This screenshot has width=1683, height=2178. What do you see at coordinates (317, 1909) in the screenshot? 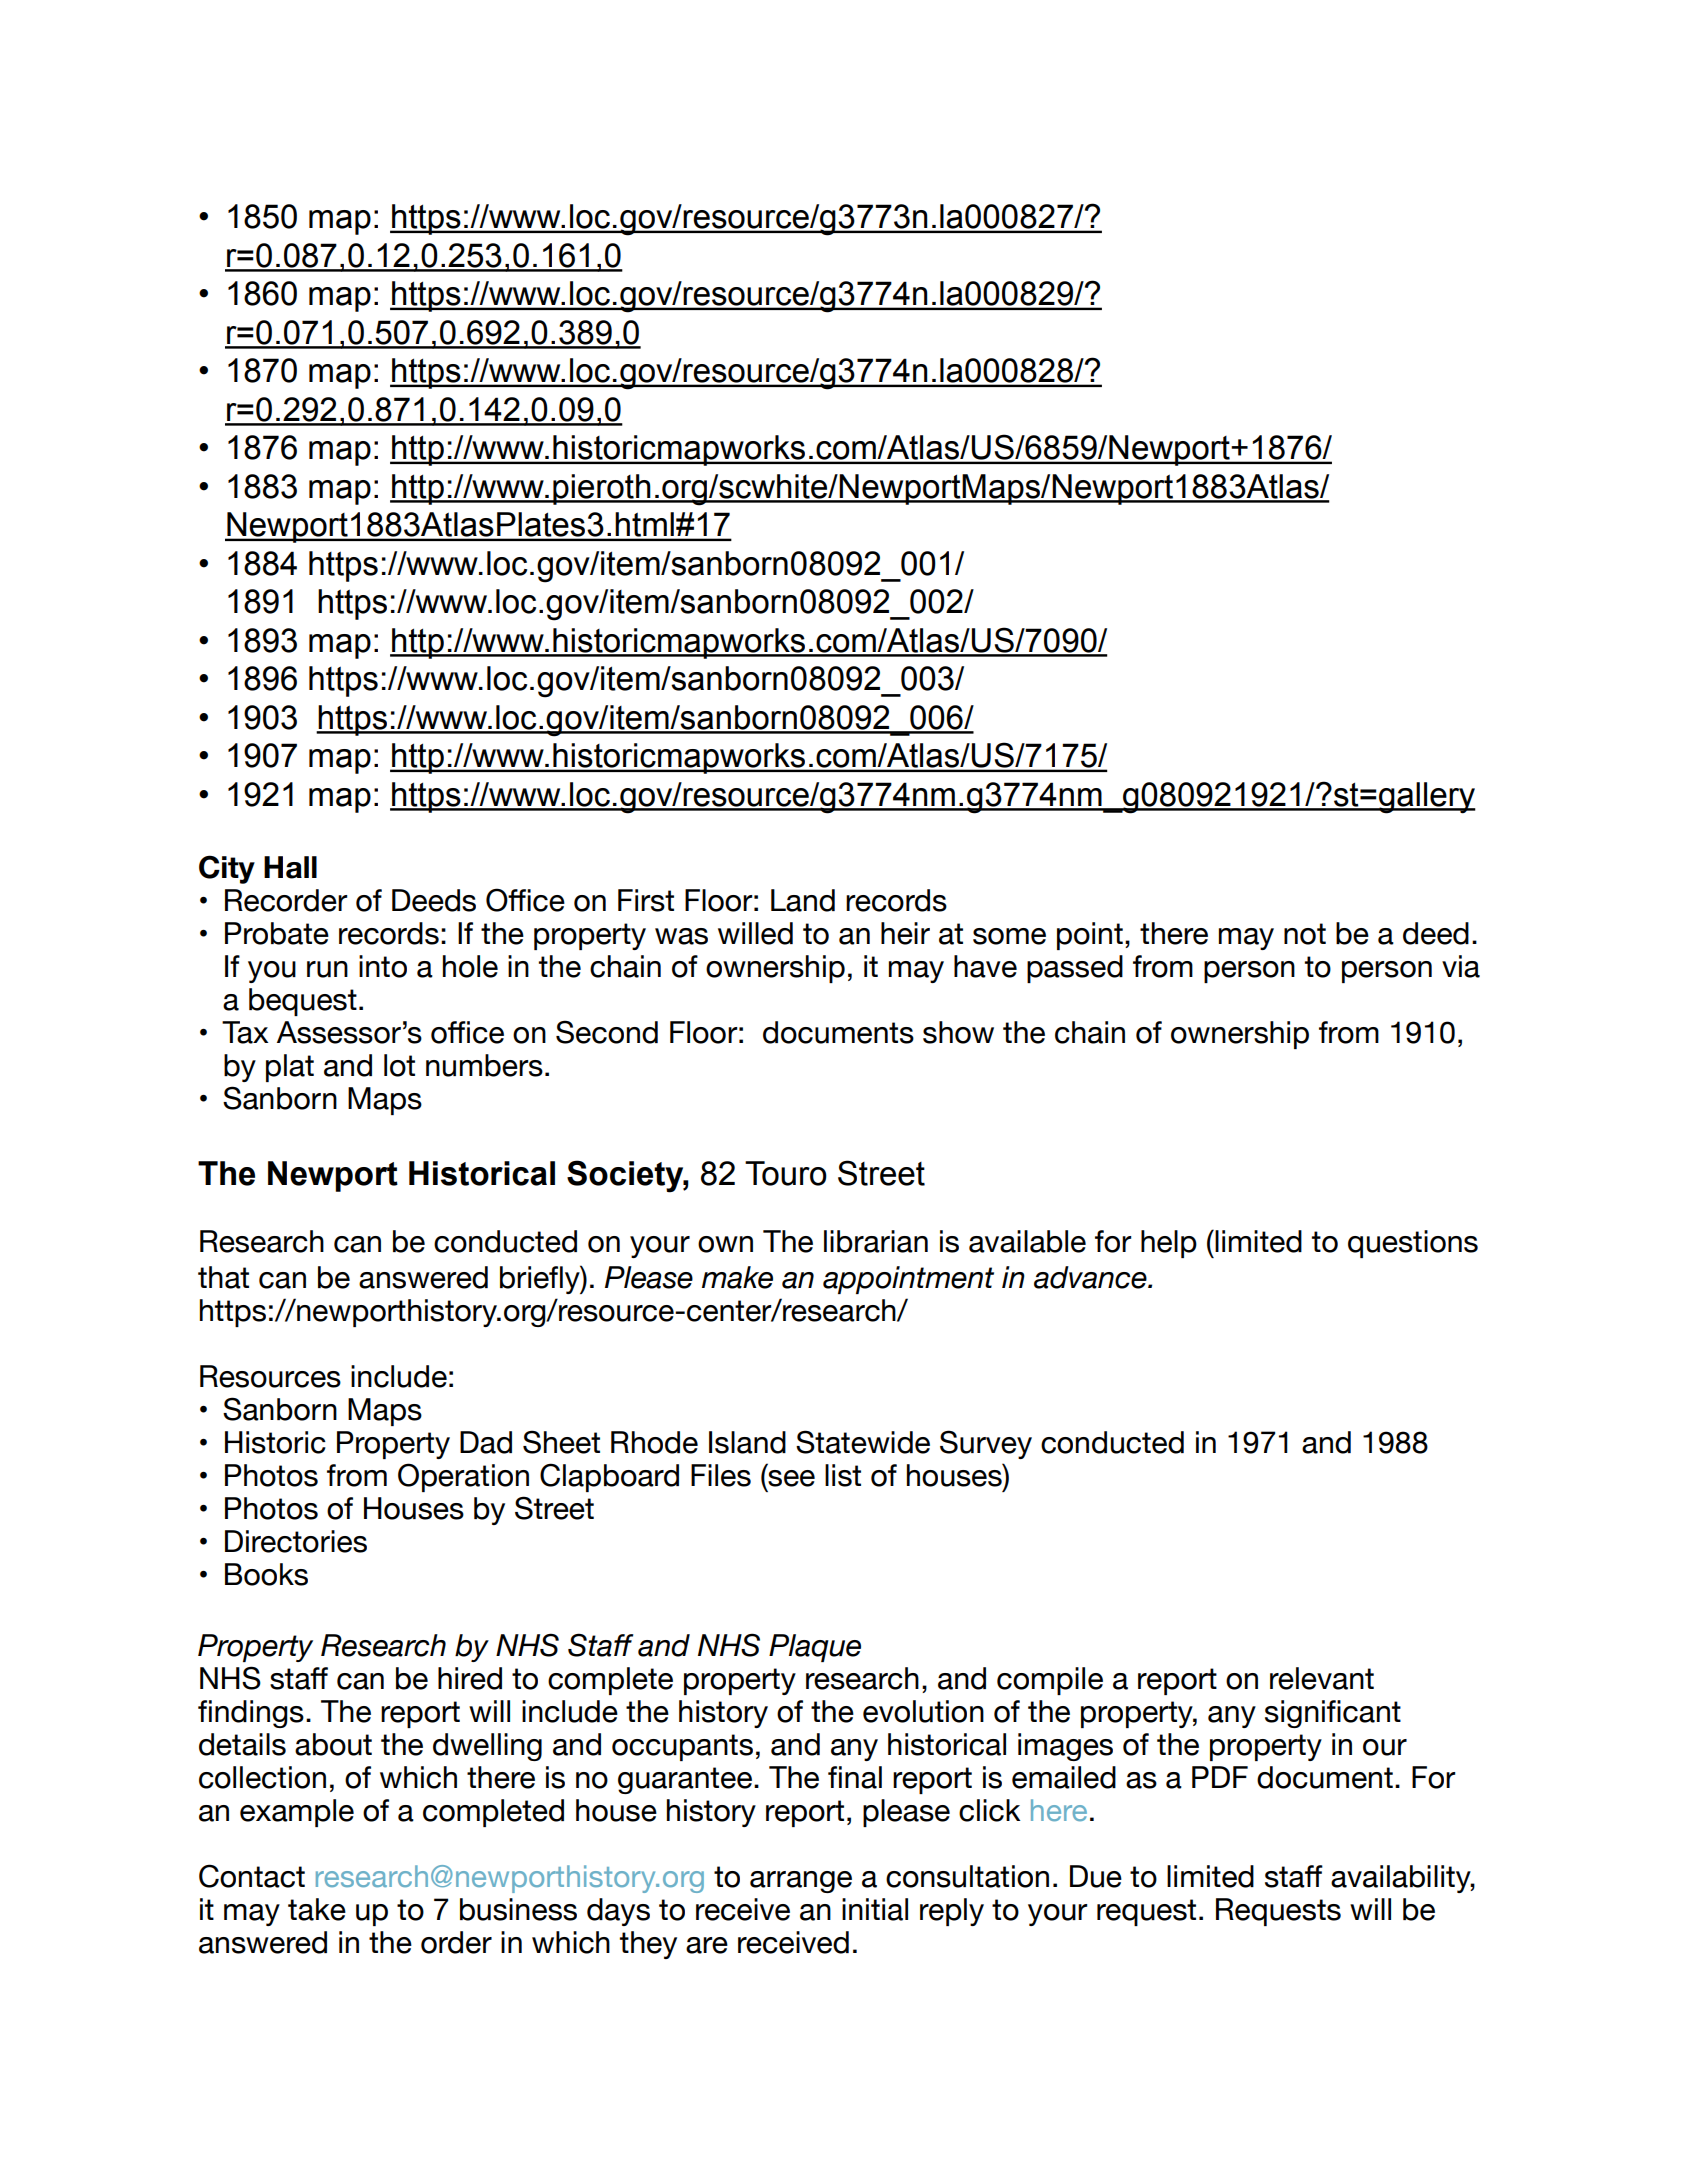
I see `take` at bounding box center [317, 1909].
